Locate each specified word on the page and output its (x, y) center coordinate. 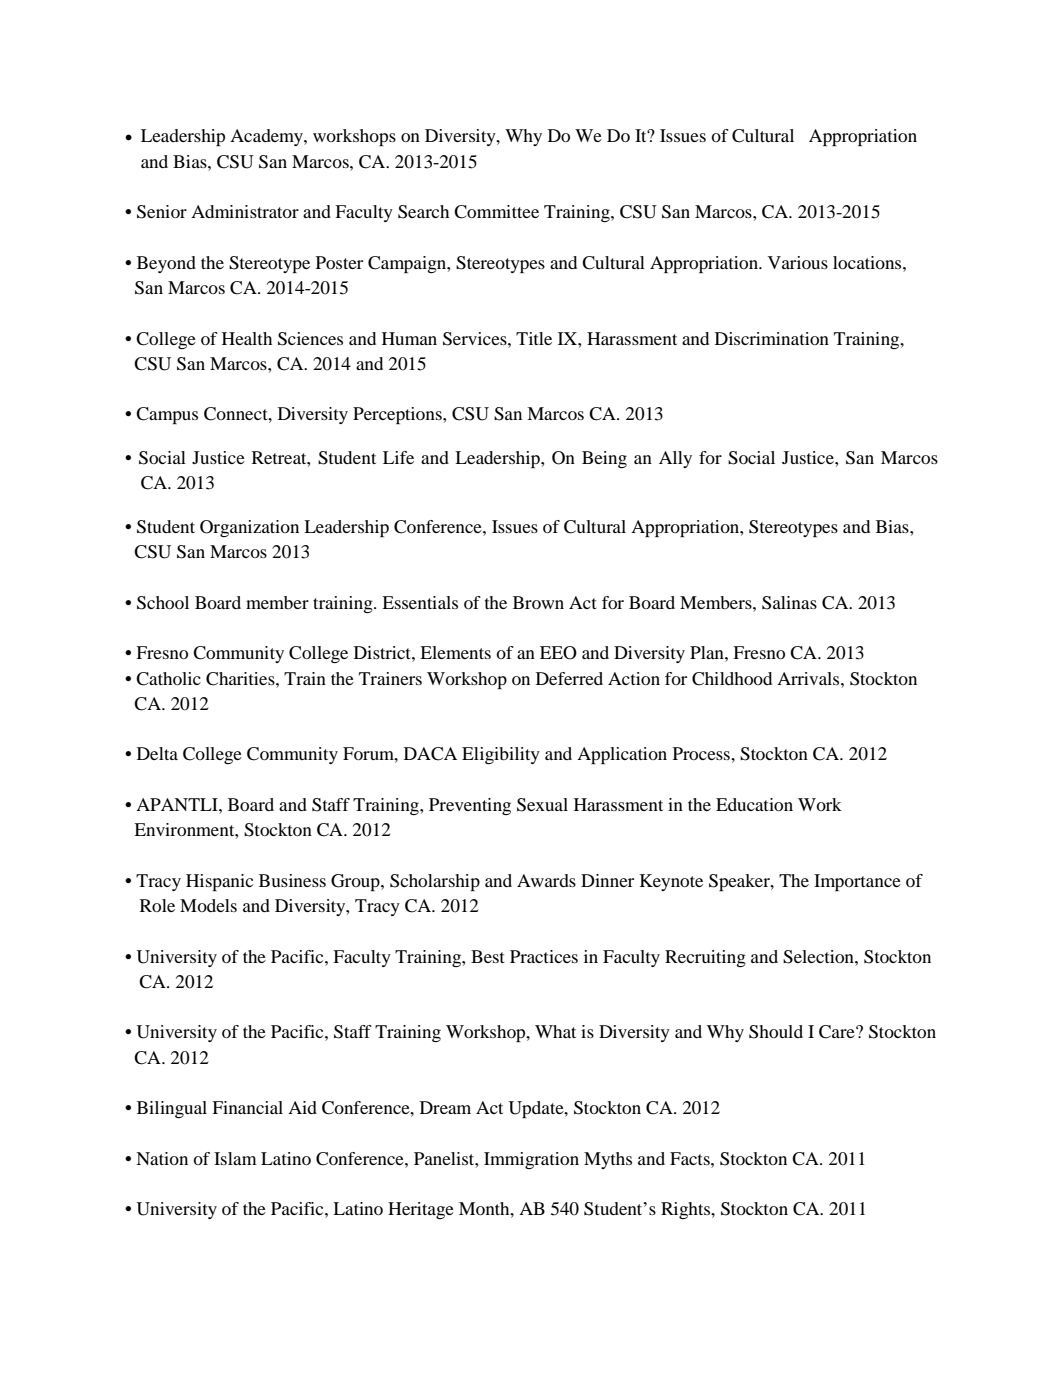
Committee (496, 212)
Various (798, 262)
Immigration (531, 1160)
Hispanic (219, 882)
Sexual (542, 805)
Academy (267, 137)
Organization (249, 528)
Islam (235, 1158)
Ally (675, 459)
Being (604, 459)
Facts (691, 1158)
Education (754, 804)
